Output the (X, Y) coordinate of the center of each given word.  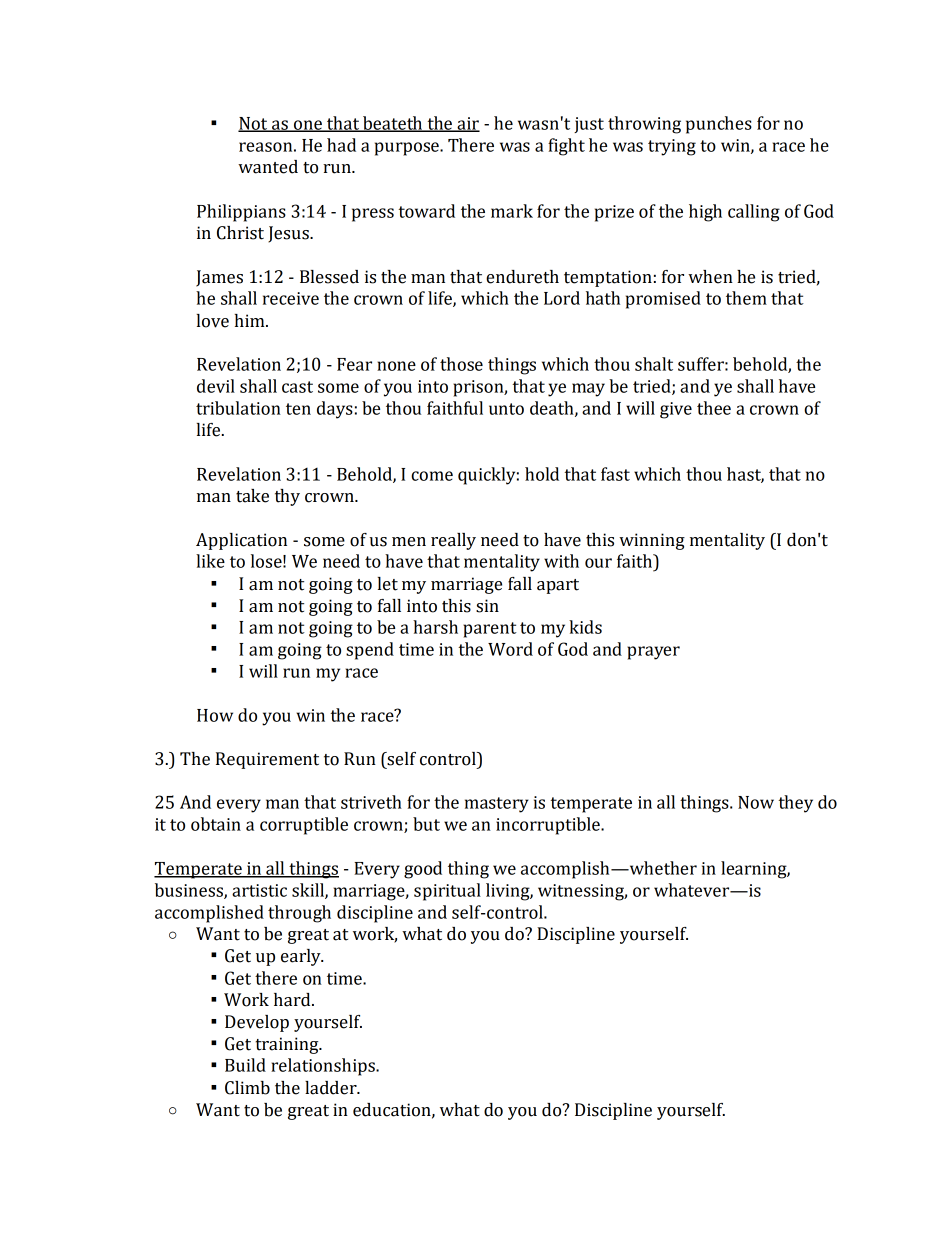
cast (297, 387)
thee (714, 408)
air (467, 124)
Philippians (241, 213)
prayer (653, 653)
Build (245, 1065)
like (210, 561)
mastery (497, 805)
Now (756, 802)
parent (490, 630)
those (461, 364)
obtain (216, 824)
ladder (332, 1088)
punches (719, 125)
